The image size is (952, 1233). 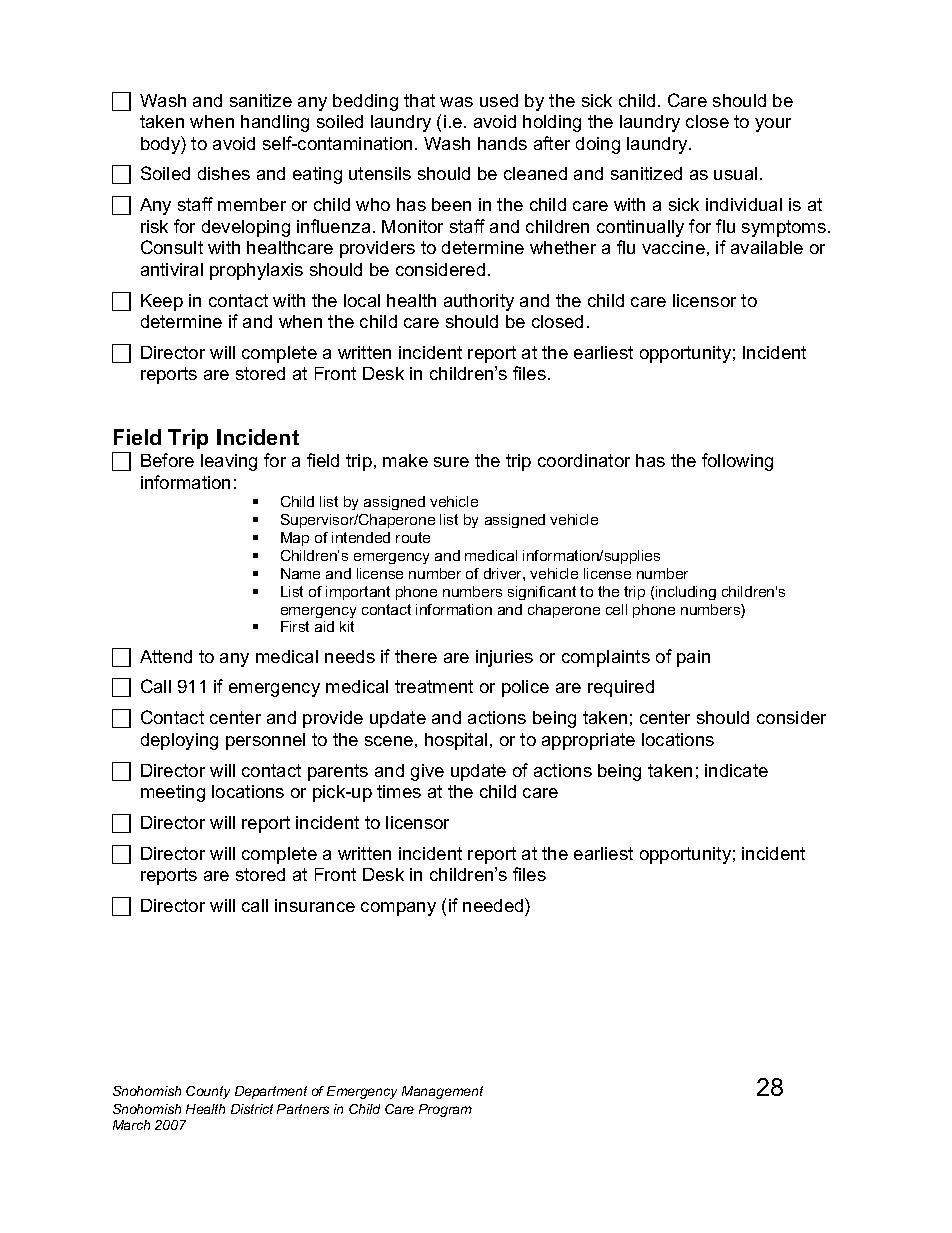 What do you see at coordinates (686, 593) in the image?
I see `including` at bounding box center [686, 593].
